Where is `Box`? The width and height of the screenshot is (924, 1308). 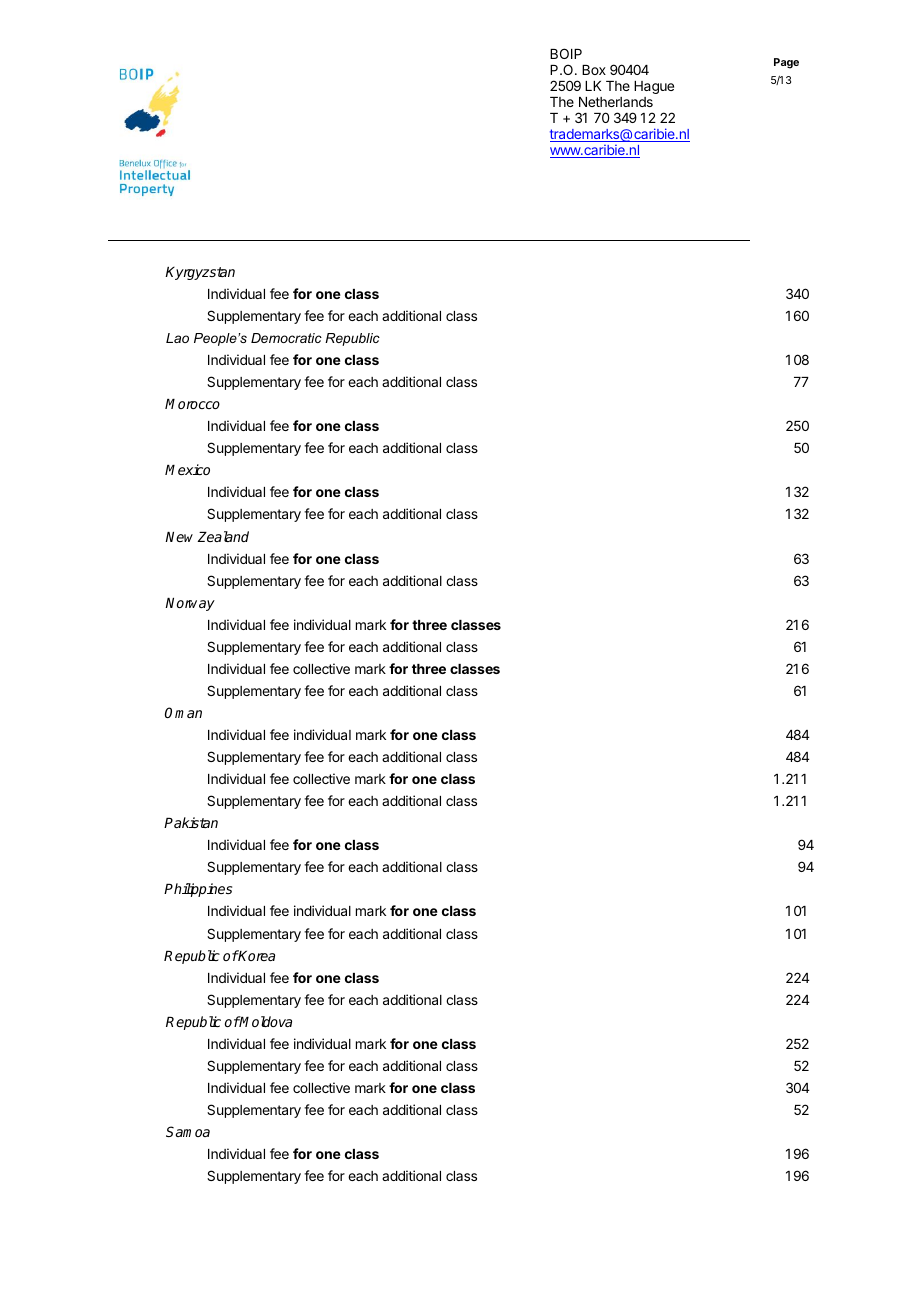
Box is located at coordinates (594, 70).
